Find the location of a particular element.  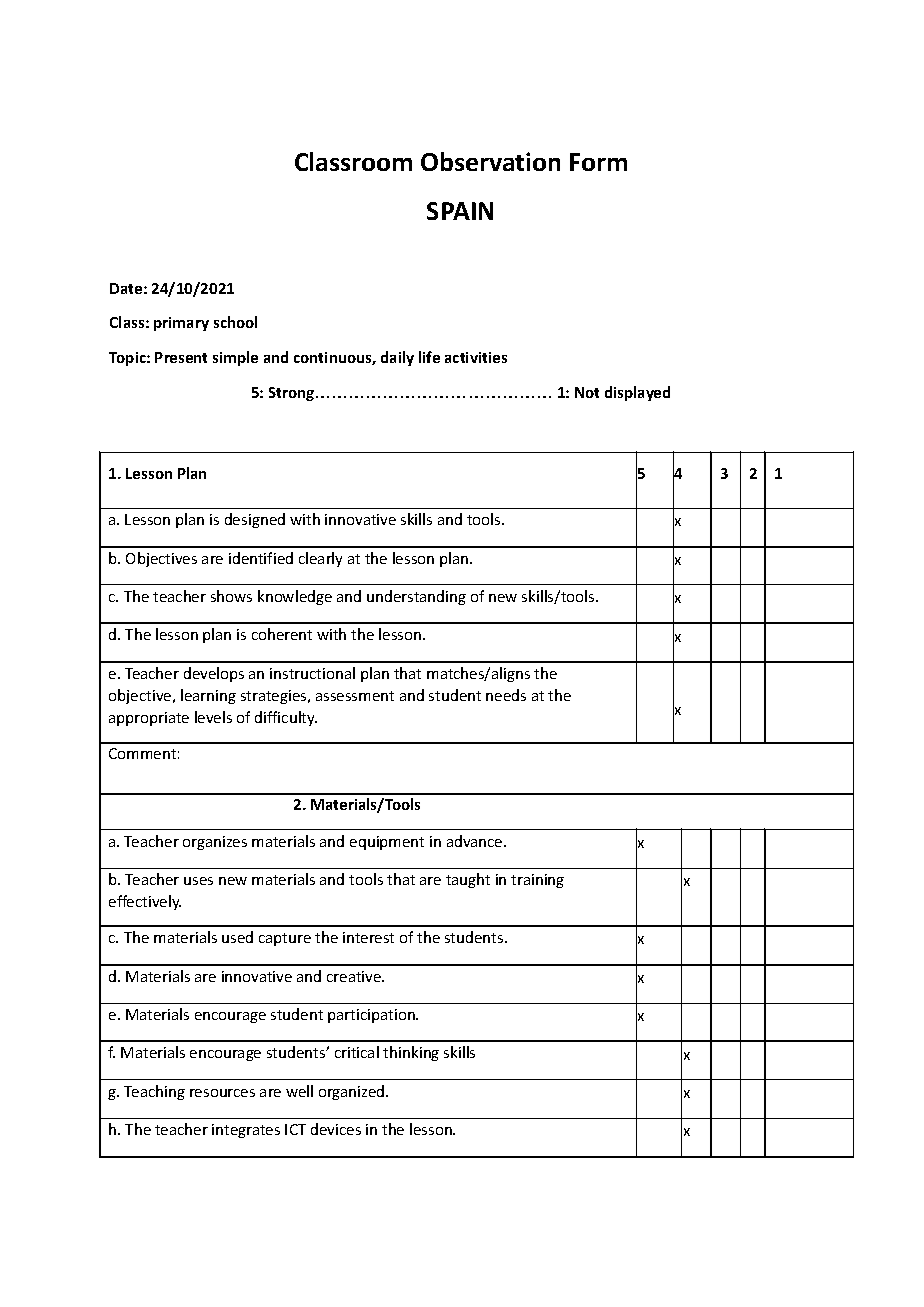

equipment is located at coordinates (387, 843).
